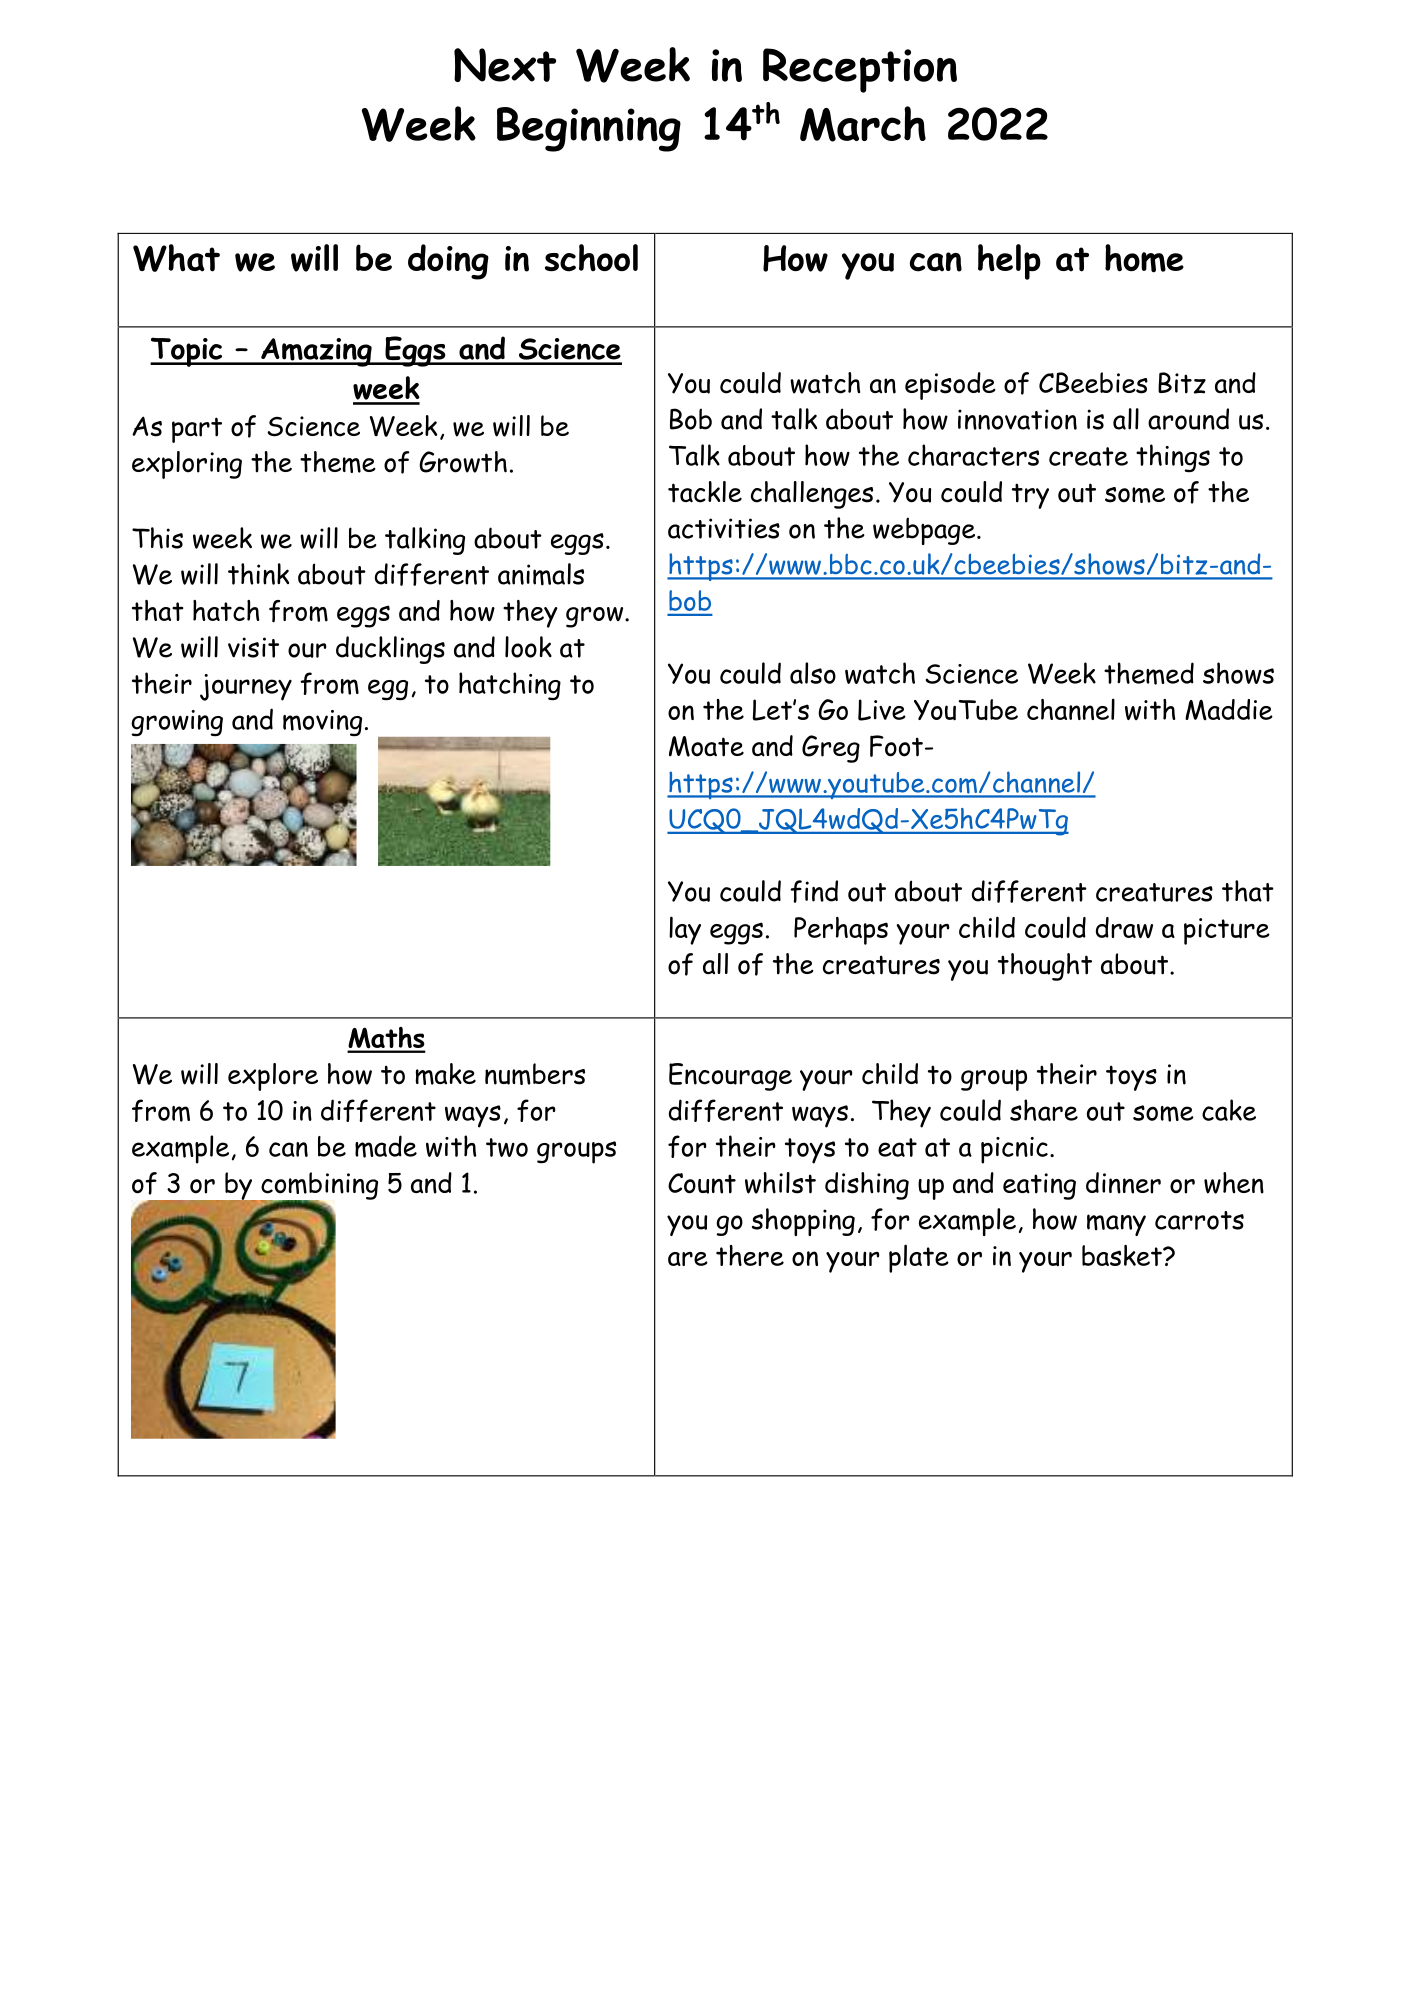  I want to click on also, so click(813, 673).
